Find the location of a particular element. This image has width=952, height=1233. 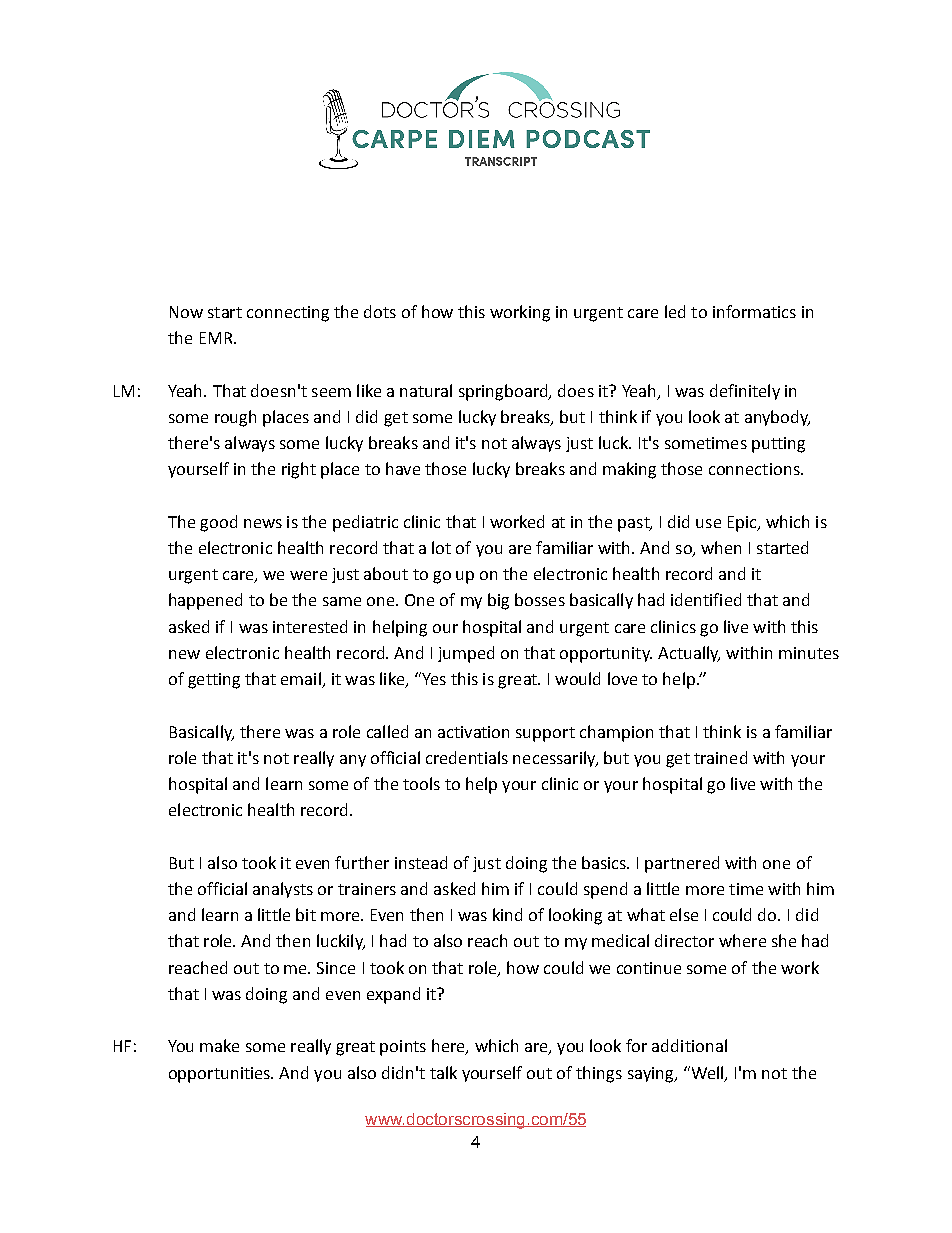

connecting is located at coordinates (288, 314).
